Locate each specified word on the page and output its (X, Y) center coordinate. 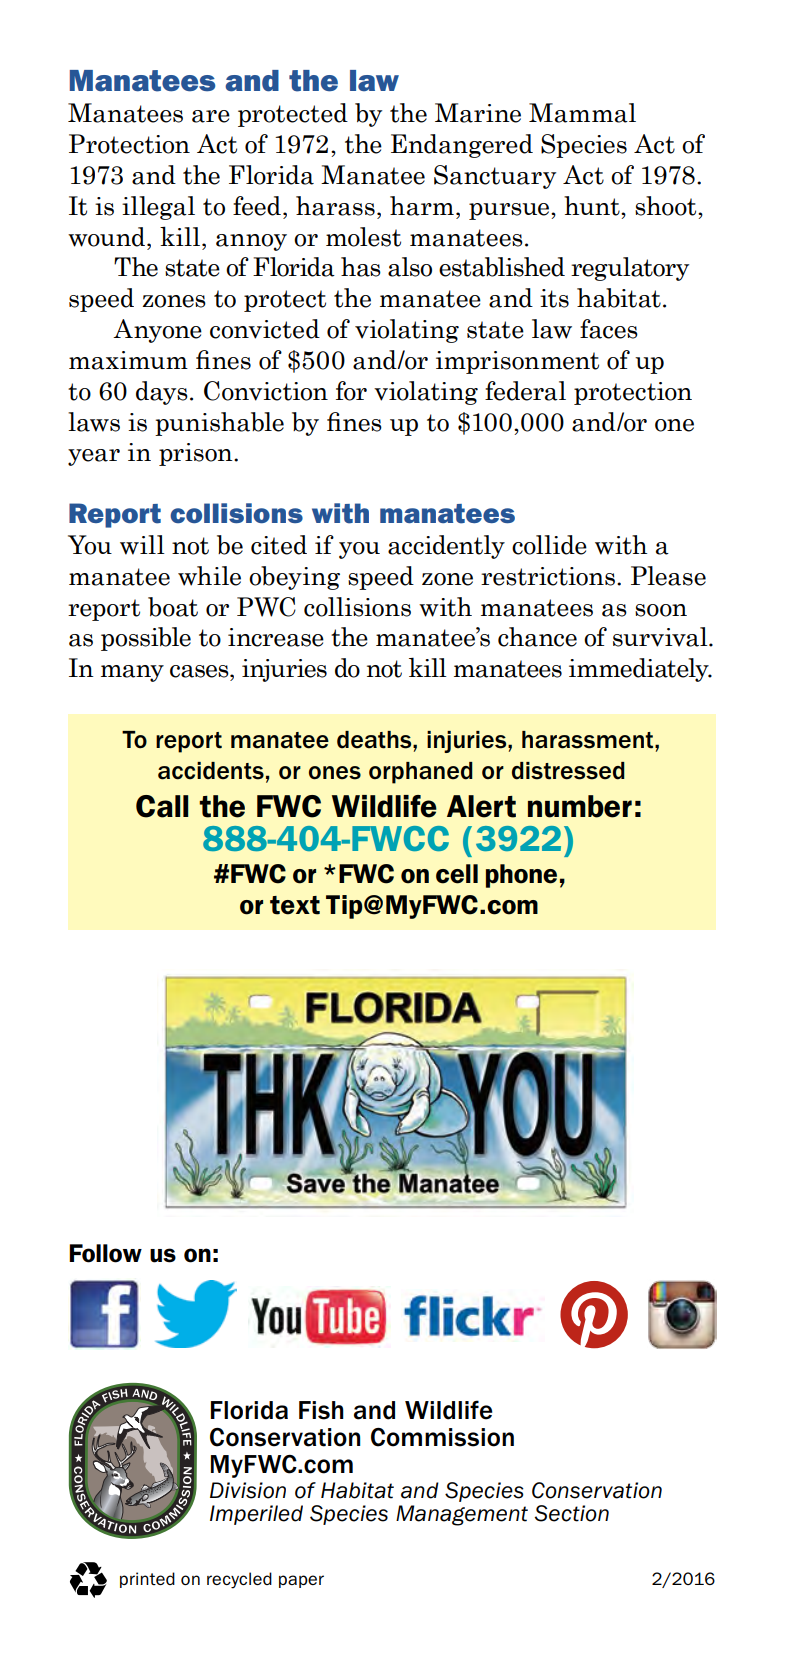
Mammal (582, 113)
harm (422, 206)
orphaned (421, 773)
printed (147, 1580)
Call (162, 806)
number (580, 806)
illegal (158, 208)
